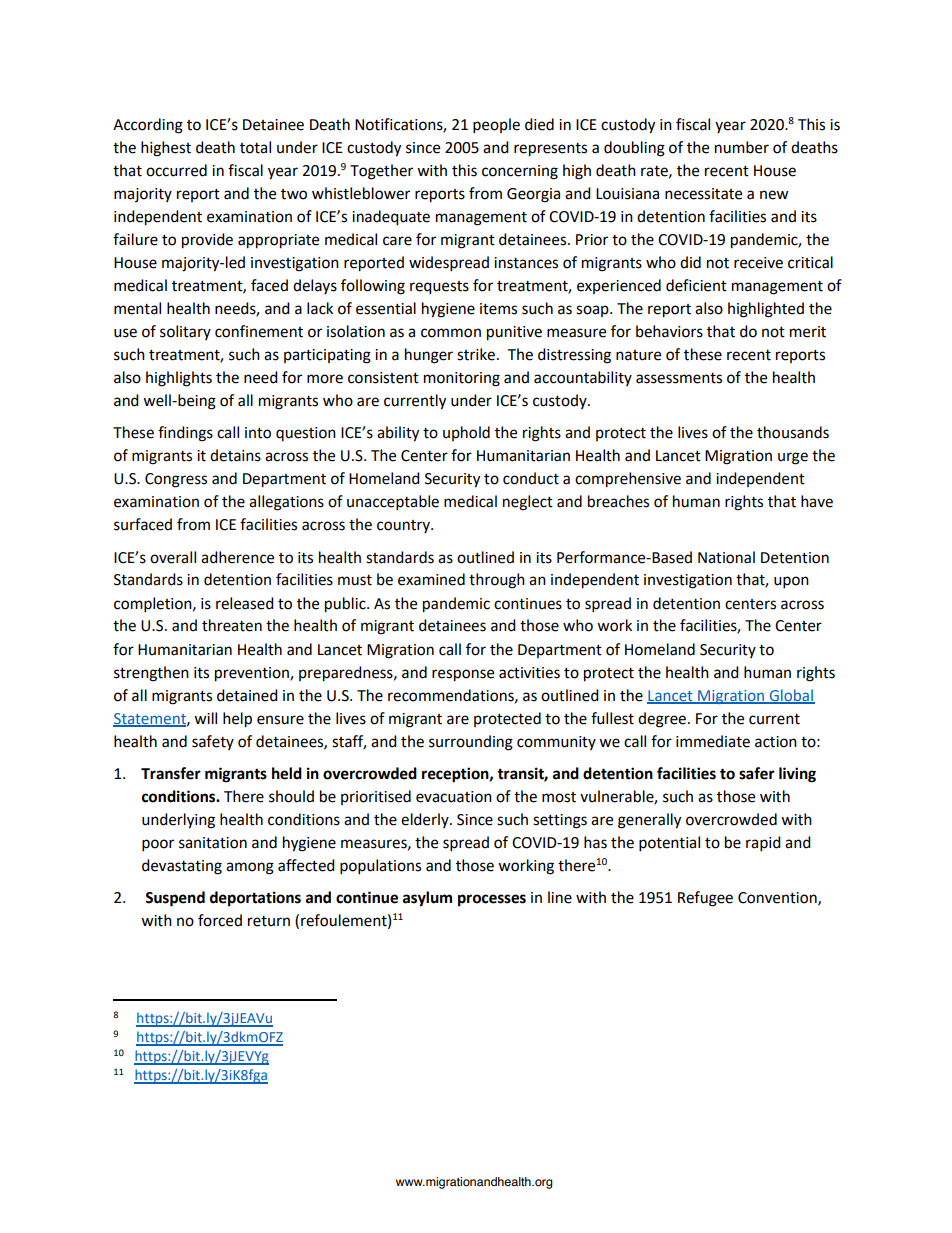  What do you see at coordinates (205, 718) in the document?
I see `will` at bounding box center [205, 718].
